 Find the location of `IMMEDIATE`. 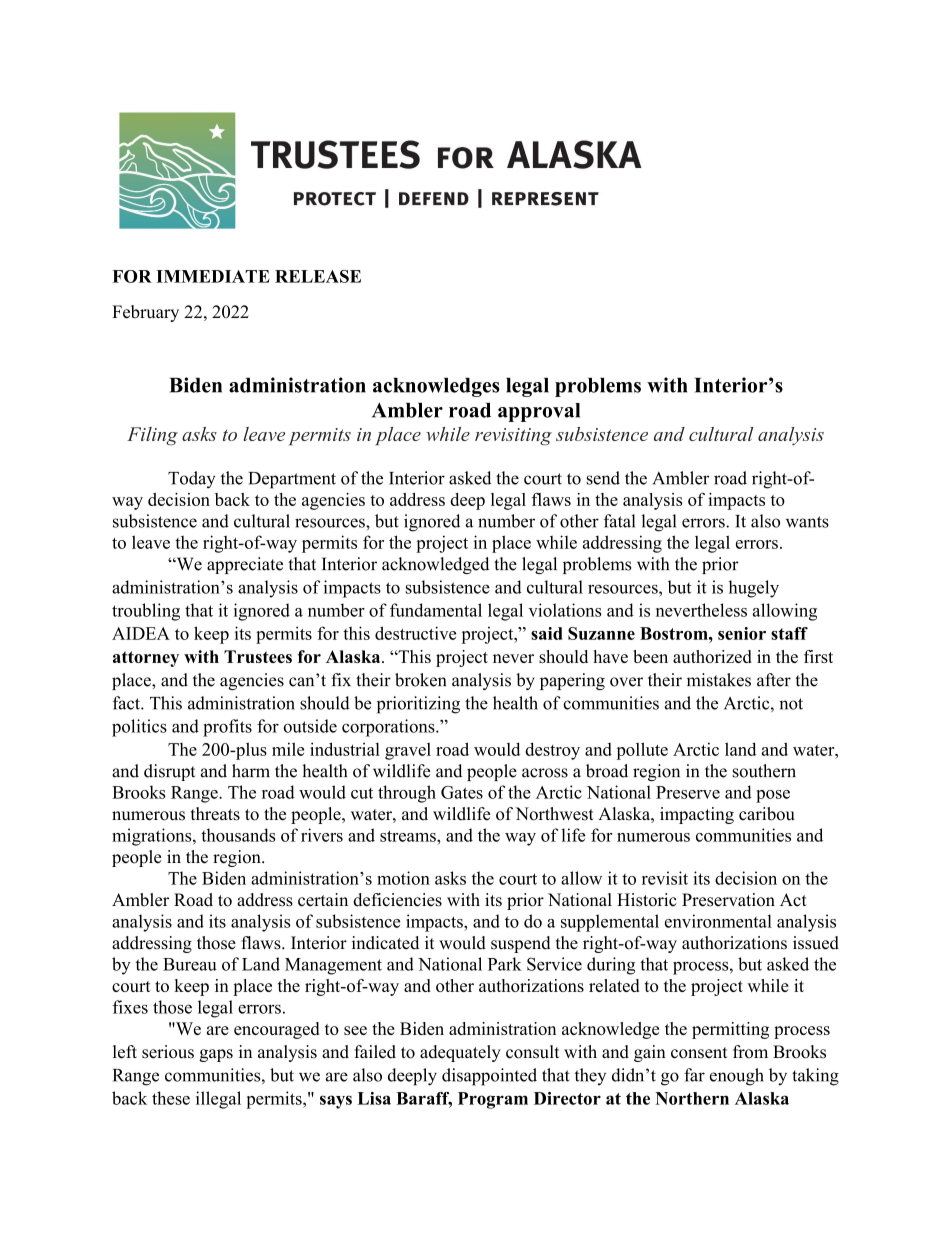

IMMEDIATE is located at coordinates (213, 276).
